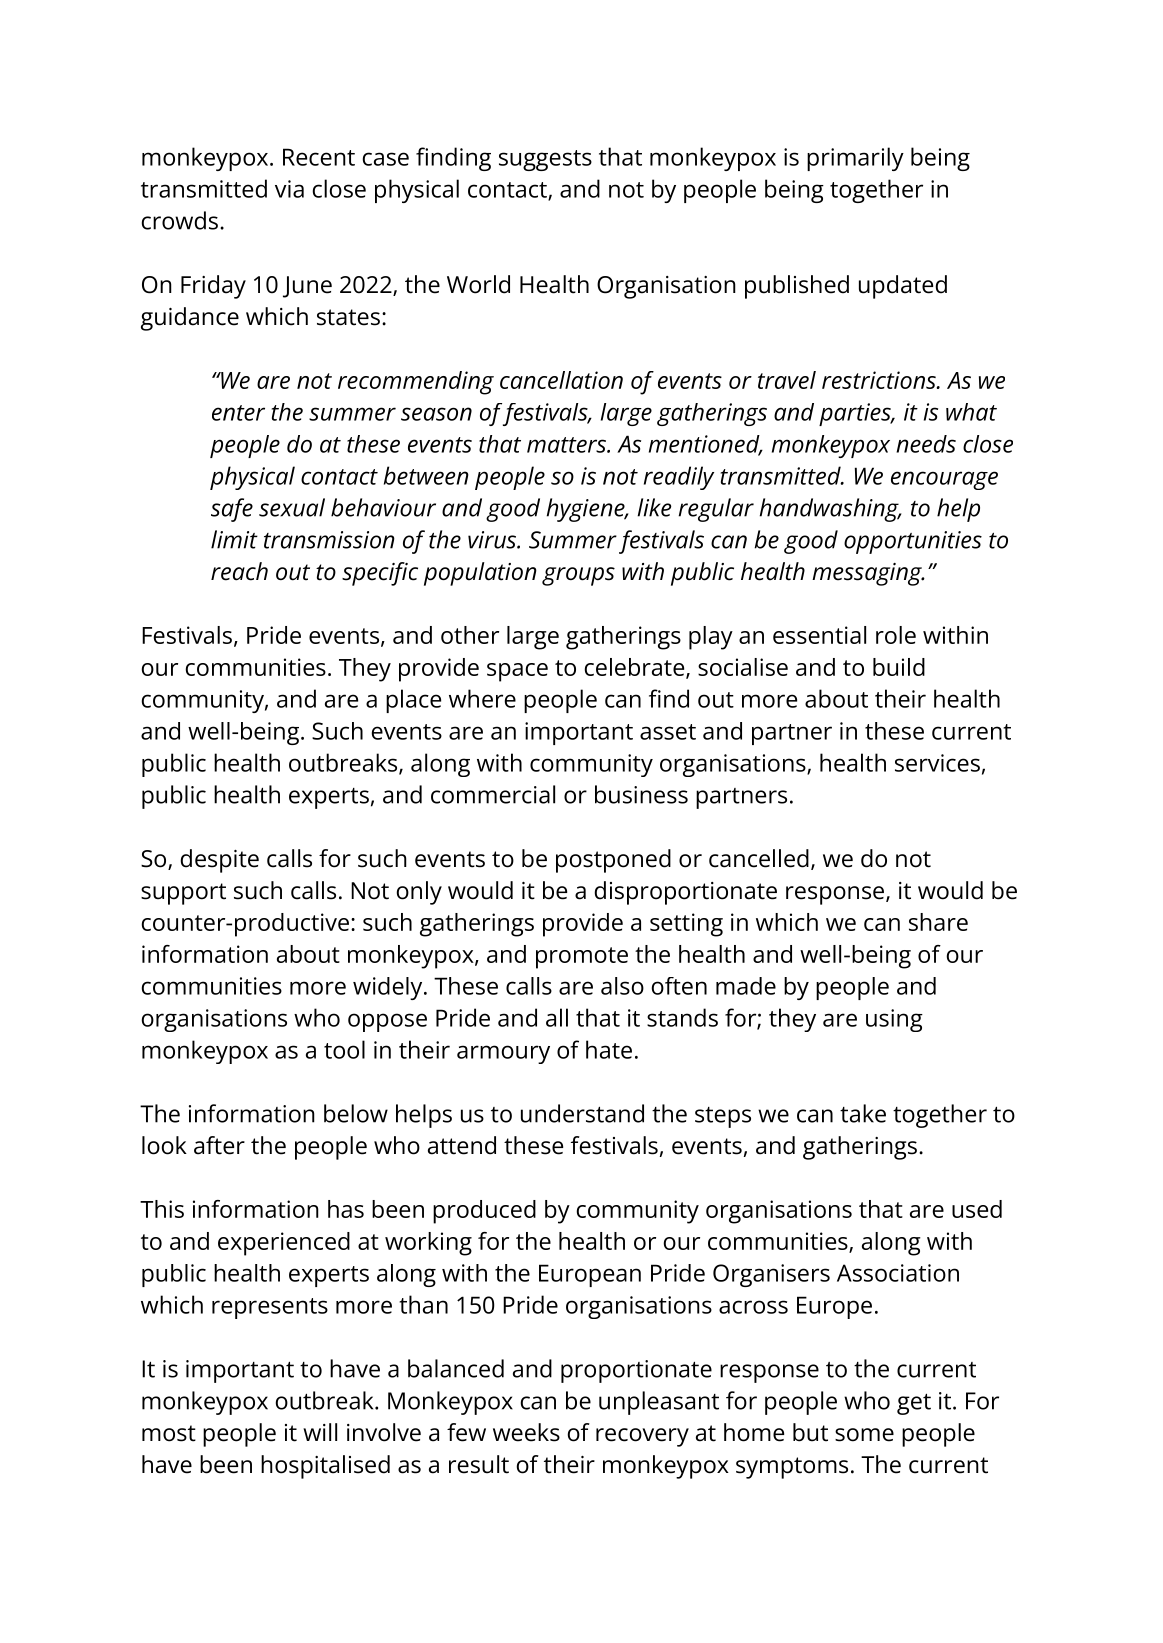 Image resolution: width=1163 pixels, height=1643 pixels. Describe the element at coordinates (894, 1020) in the screenshot. I see `using` at that location.
